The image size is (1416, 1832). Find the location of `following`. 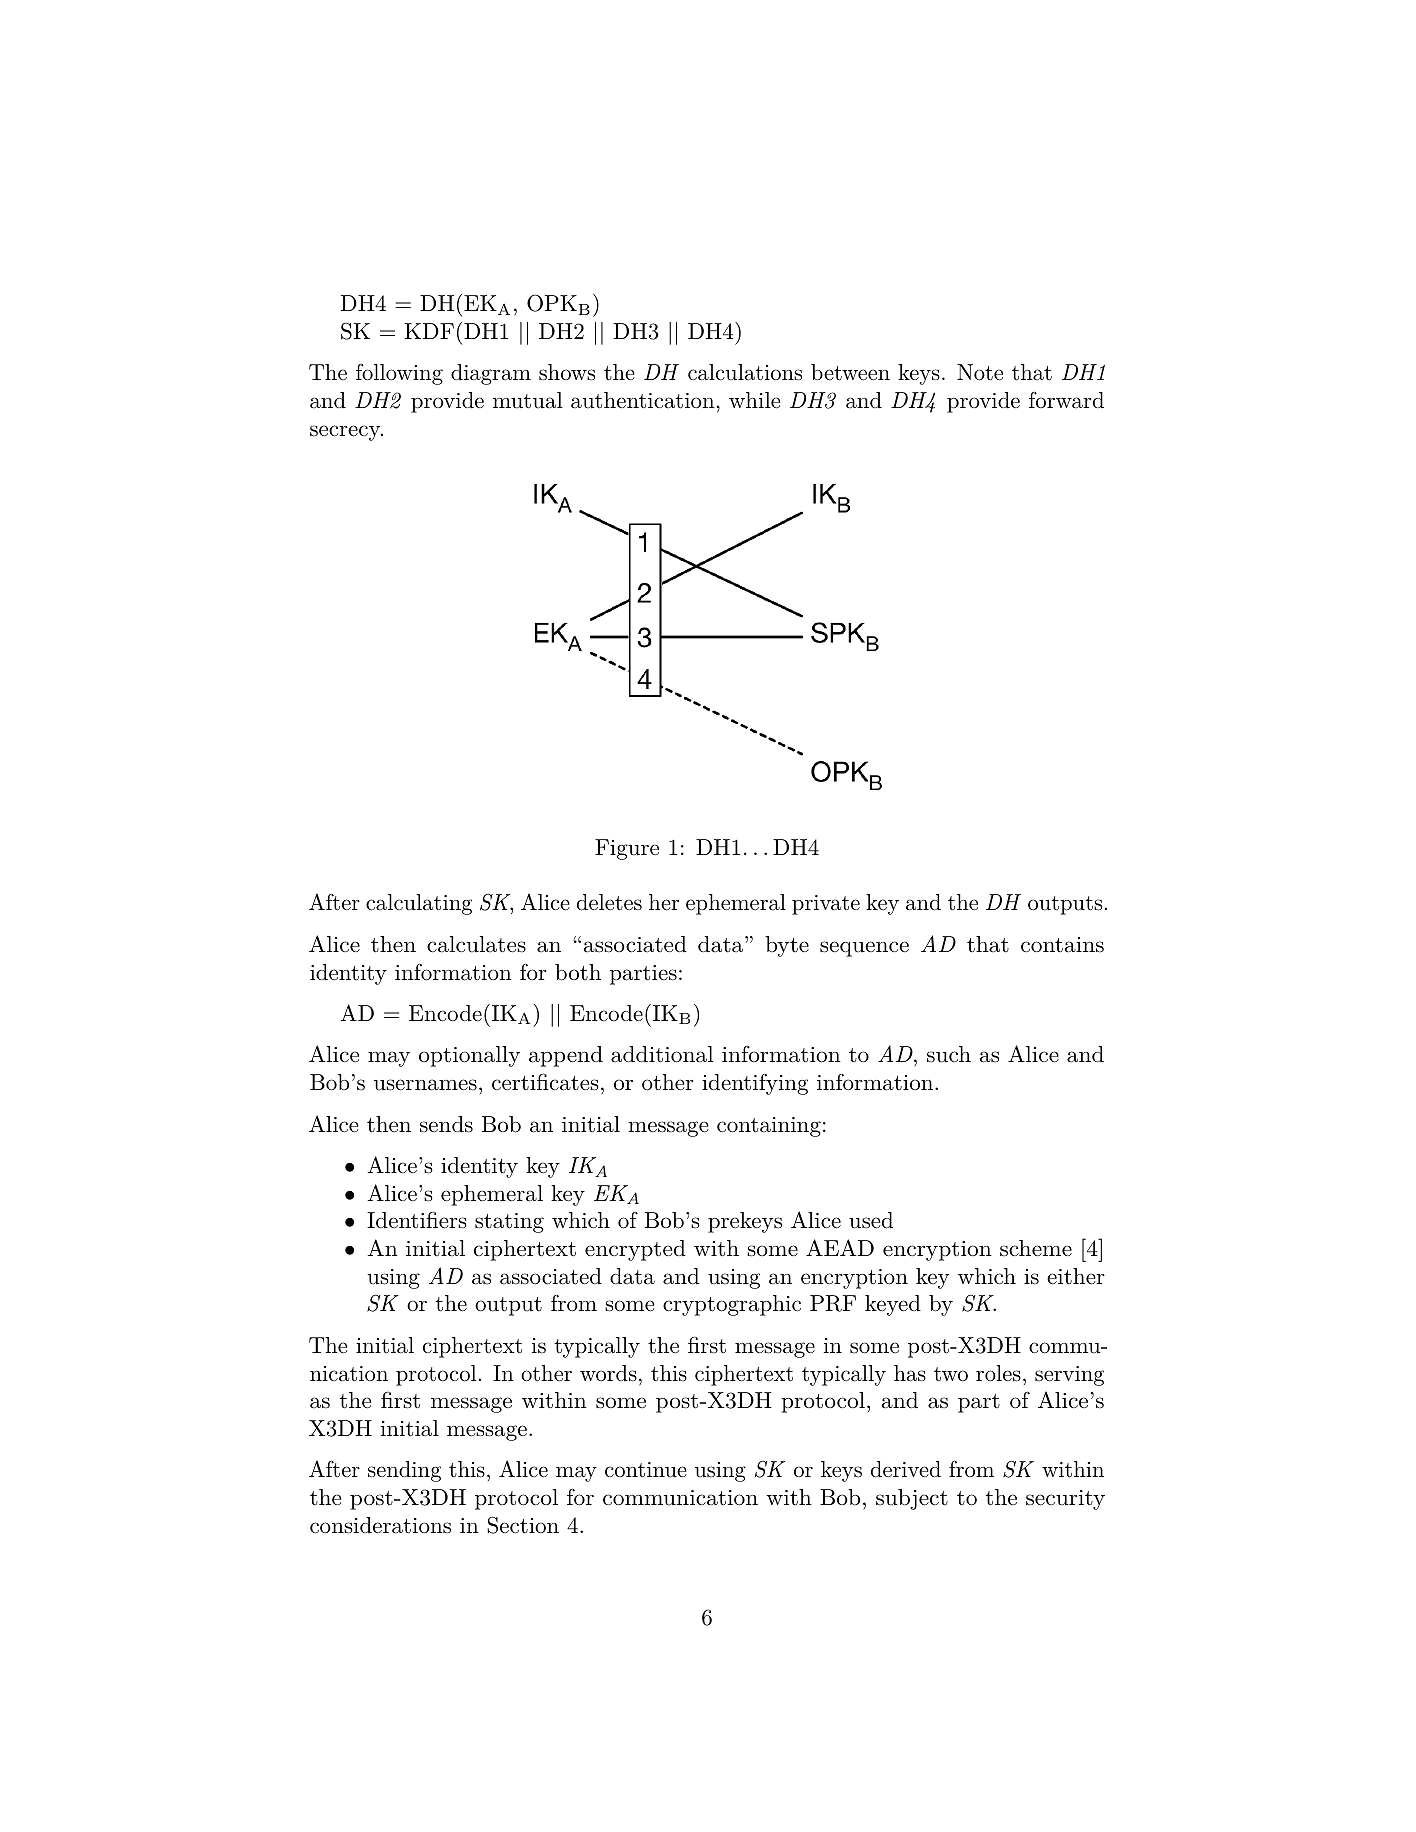

following is located at coordinates (399, 374).
